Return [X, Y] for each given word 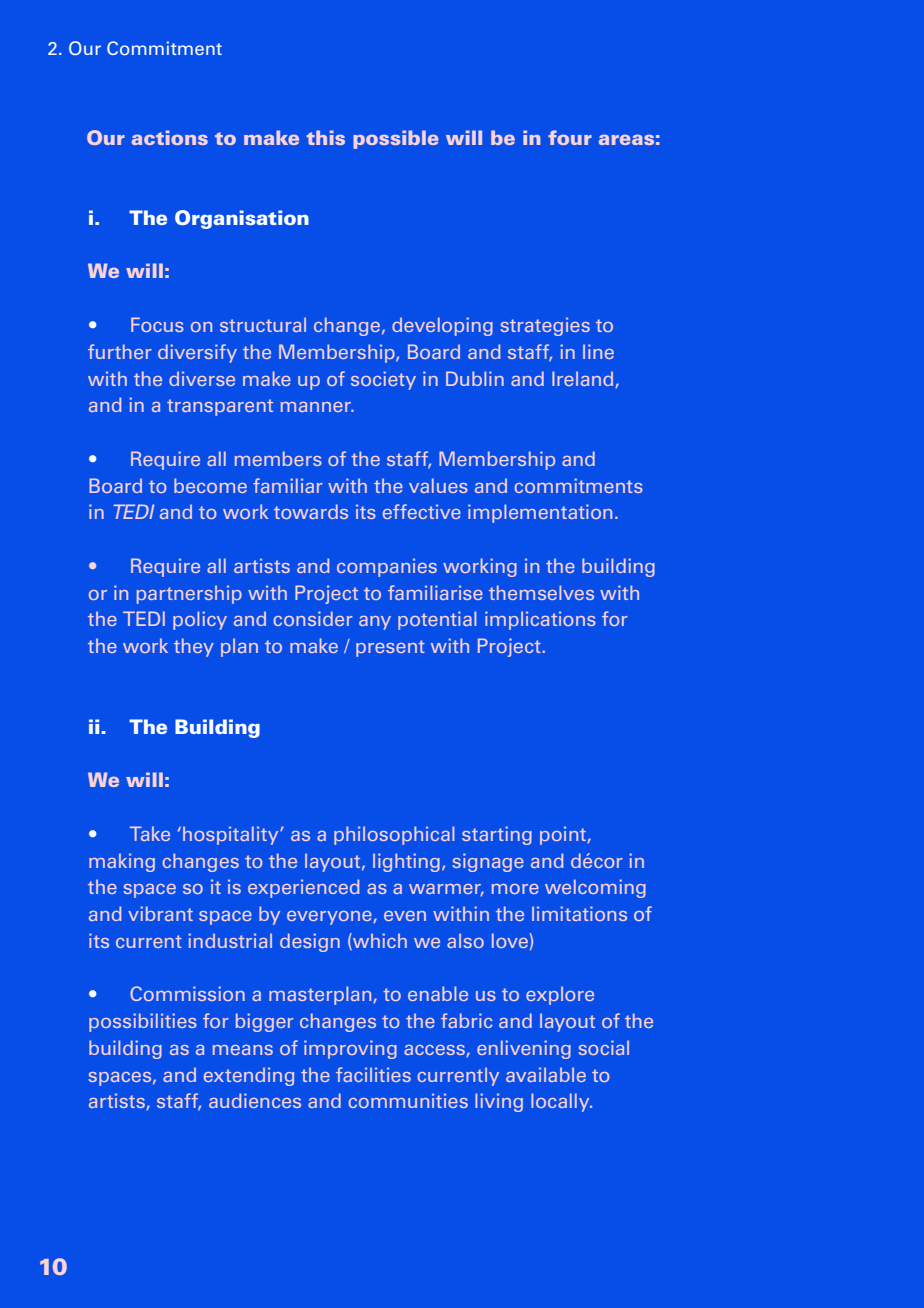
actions [170, 137]
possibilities [143, 1022]
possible [396, 139]
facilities [373, 1074]
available [546, 1074]
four [570, 137]
